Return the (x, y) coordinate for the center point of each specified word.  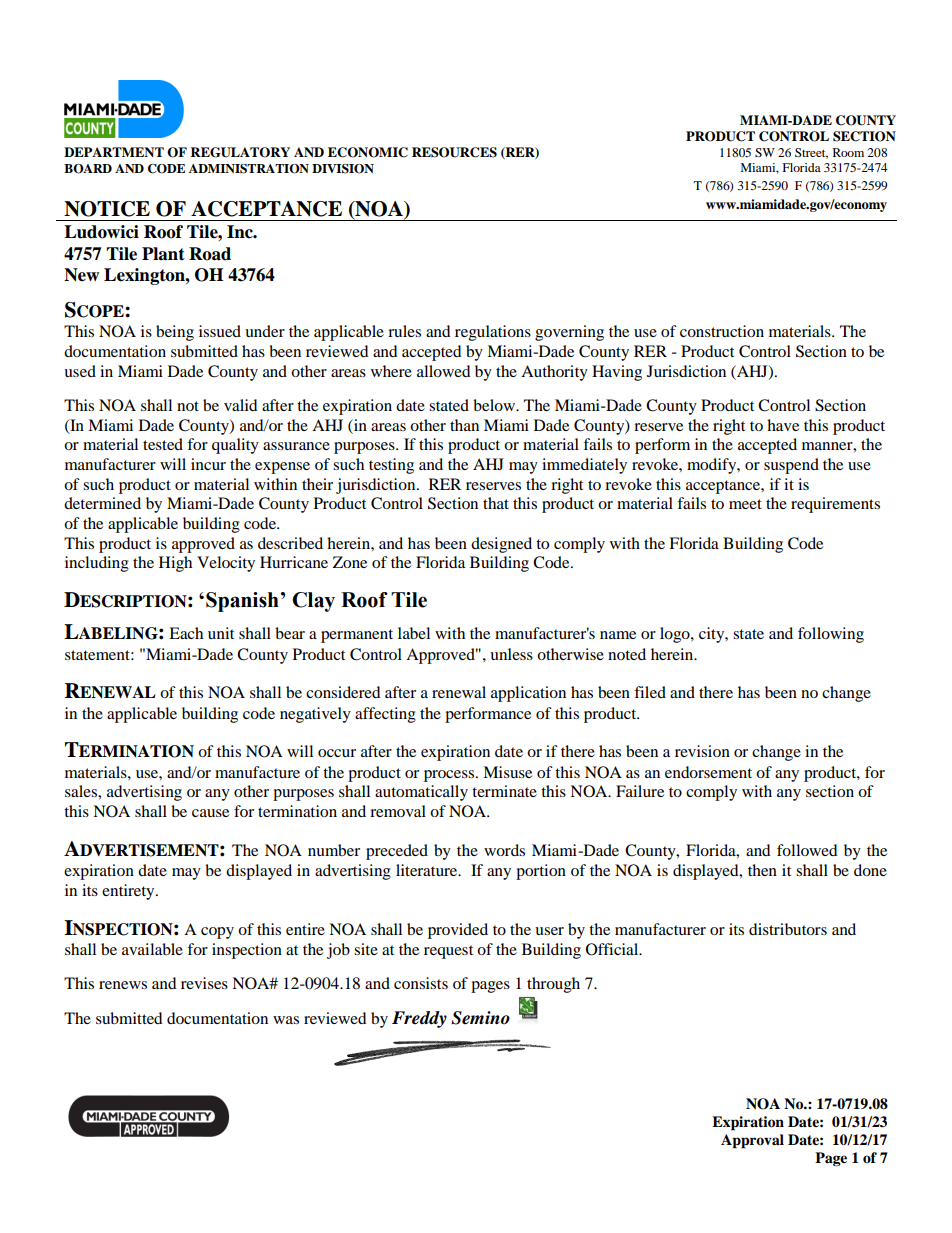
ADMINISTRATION (249, 169)
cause (210, 813)
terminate (504, 791)
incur (208, 464)
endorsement (708, 772)
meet (745, 504)
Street (811, 153)
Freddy (419, 1019)
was (286, 1020)
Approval (752, 1141)
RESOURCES (454, 152)
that (496, 503)
